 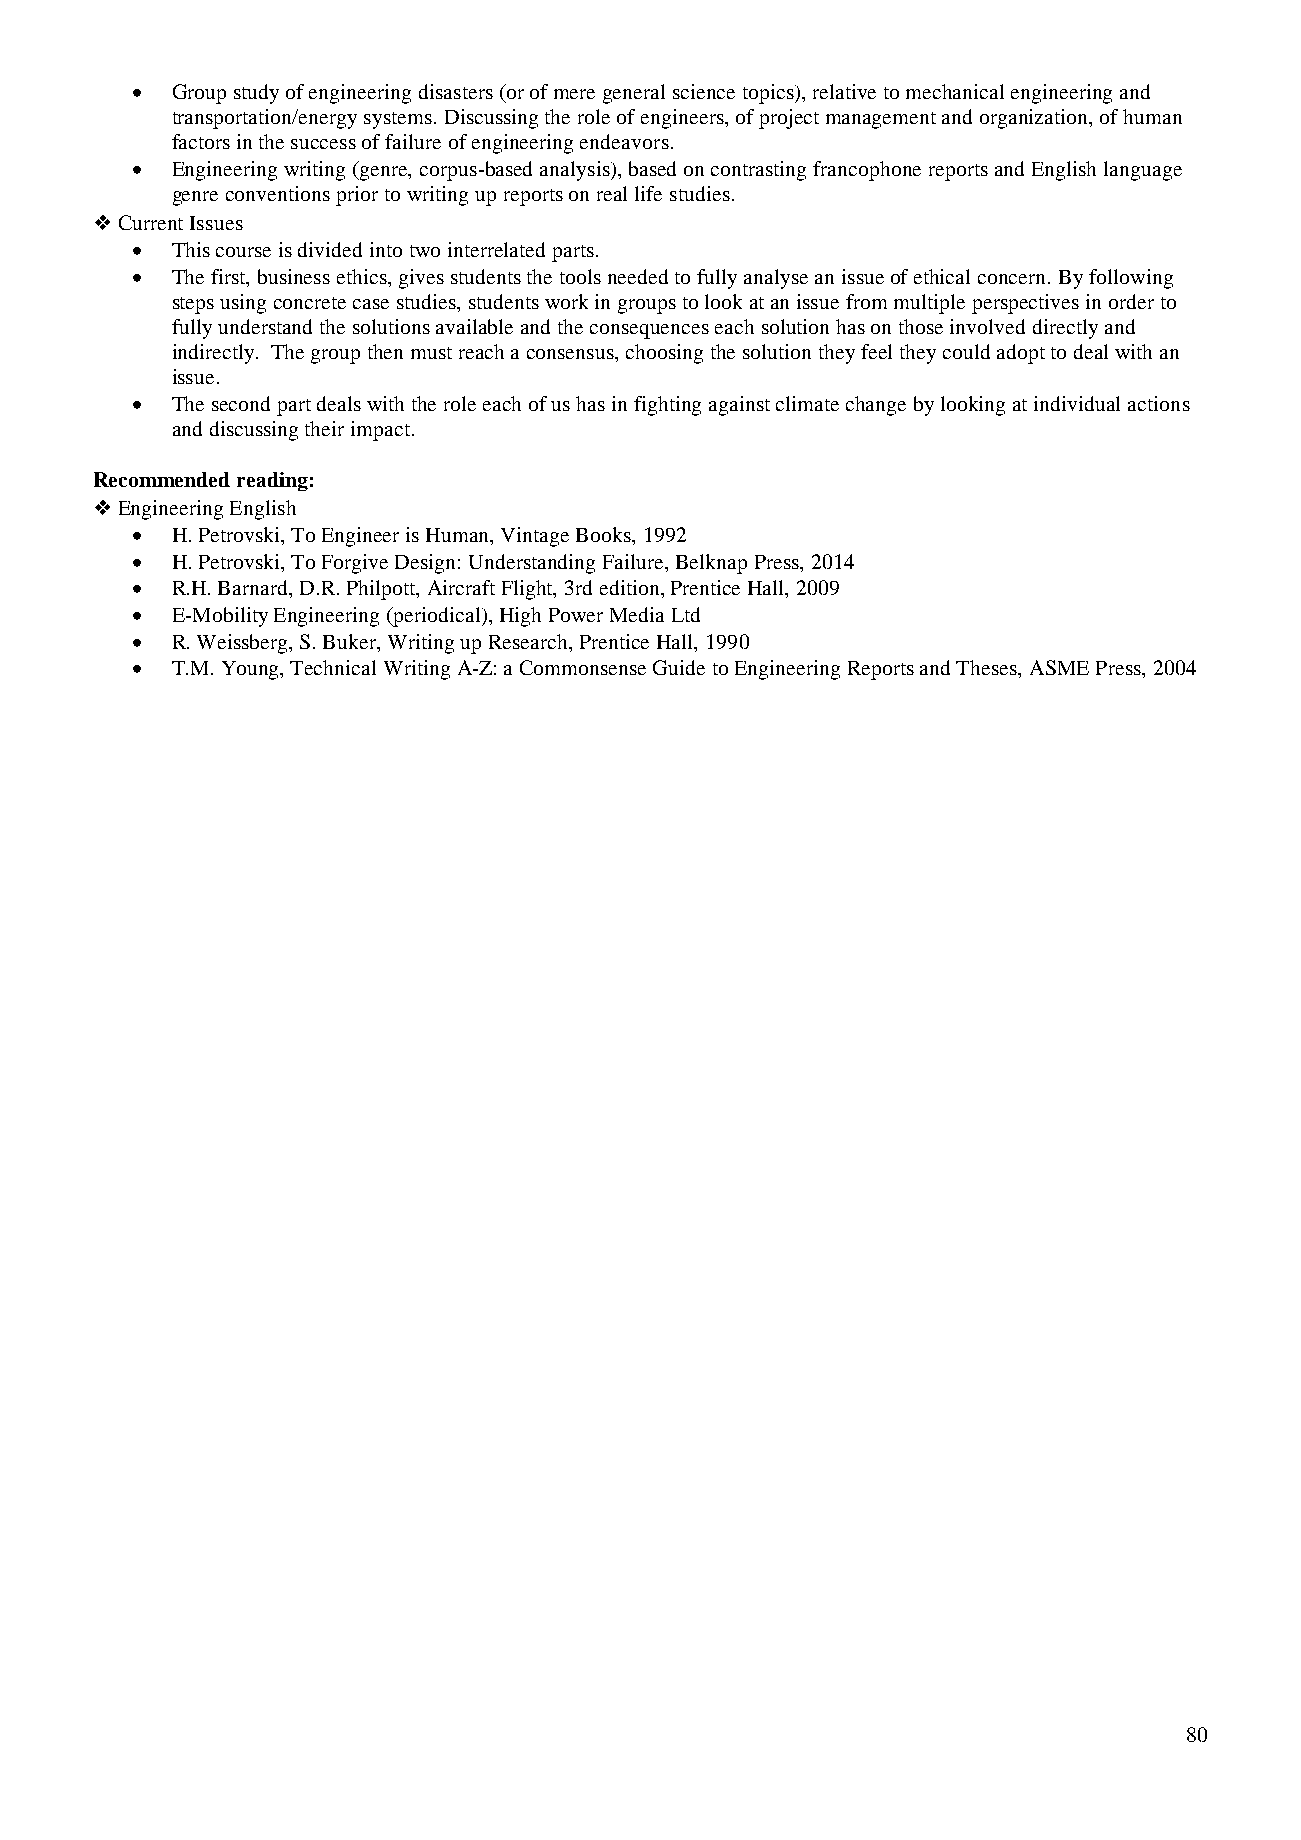 What do you see at coordinates (679, 667) in the screenshot?
I see `Guide` at bounding box center [679, 667].
